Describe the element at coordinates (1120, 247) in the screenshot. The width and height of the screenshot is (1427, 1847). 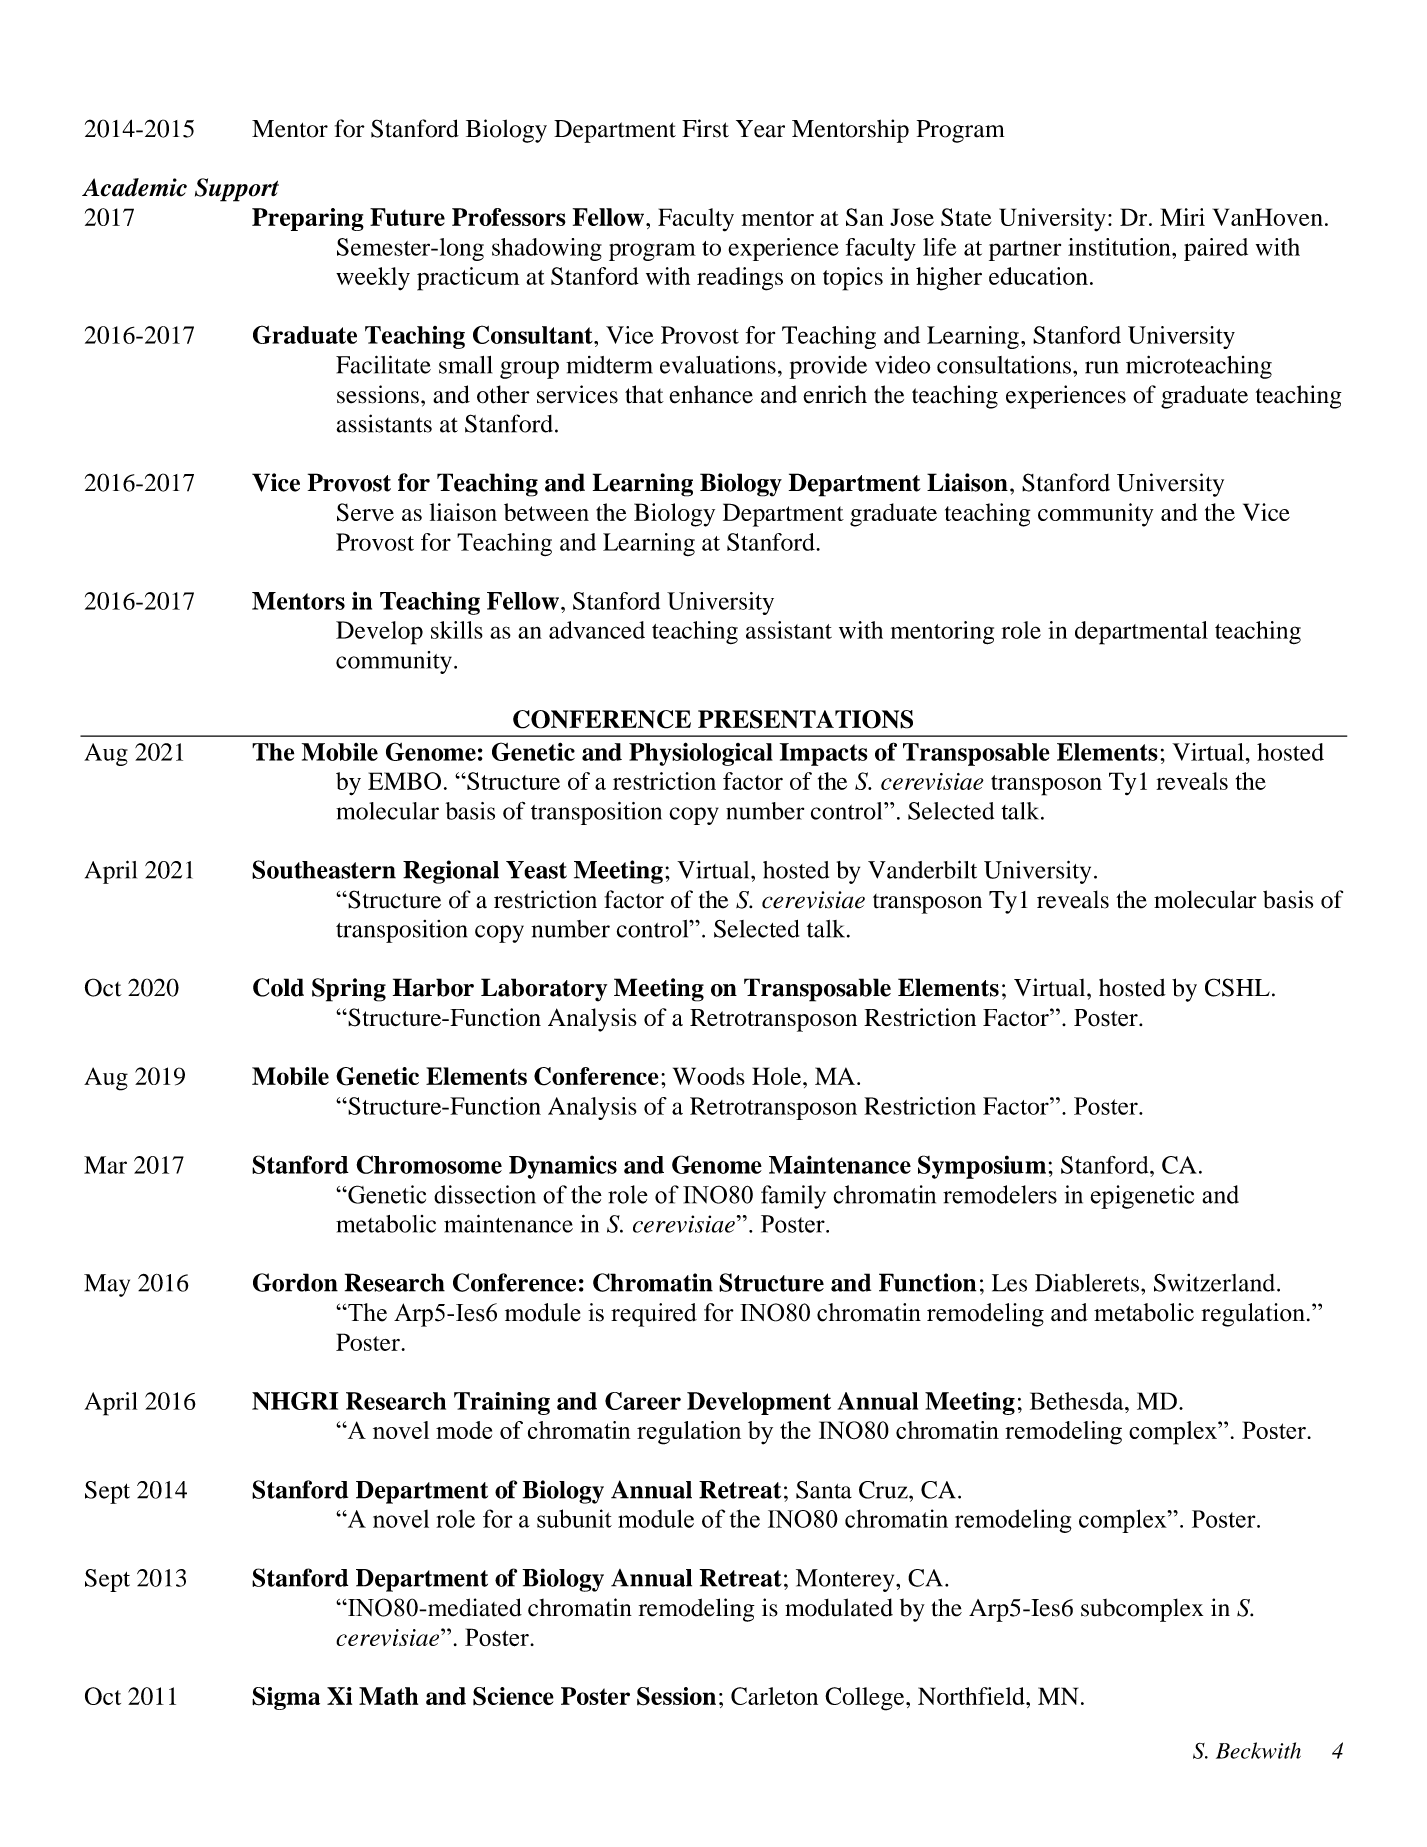
I see `institution` at that location.
